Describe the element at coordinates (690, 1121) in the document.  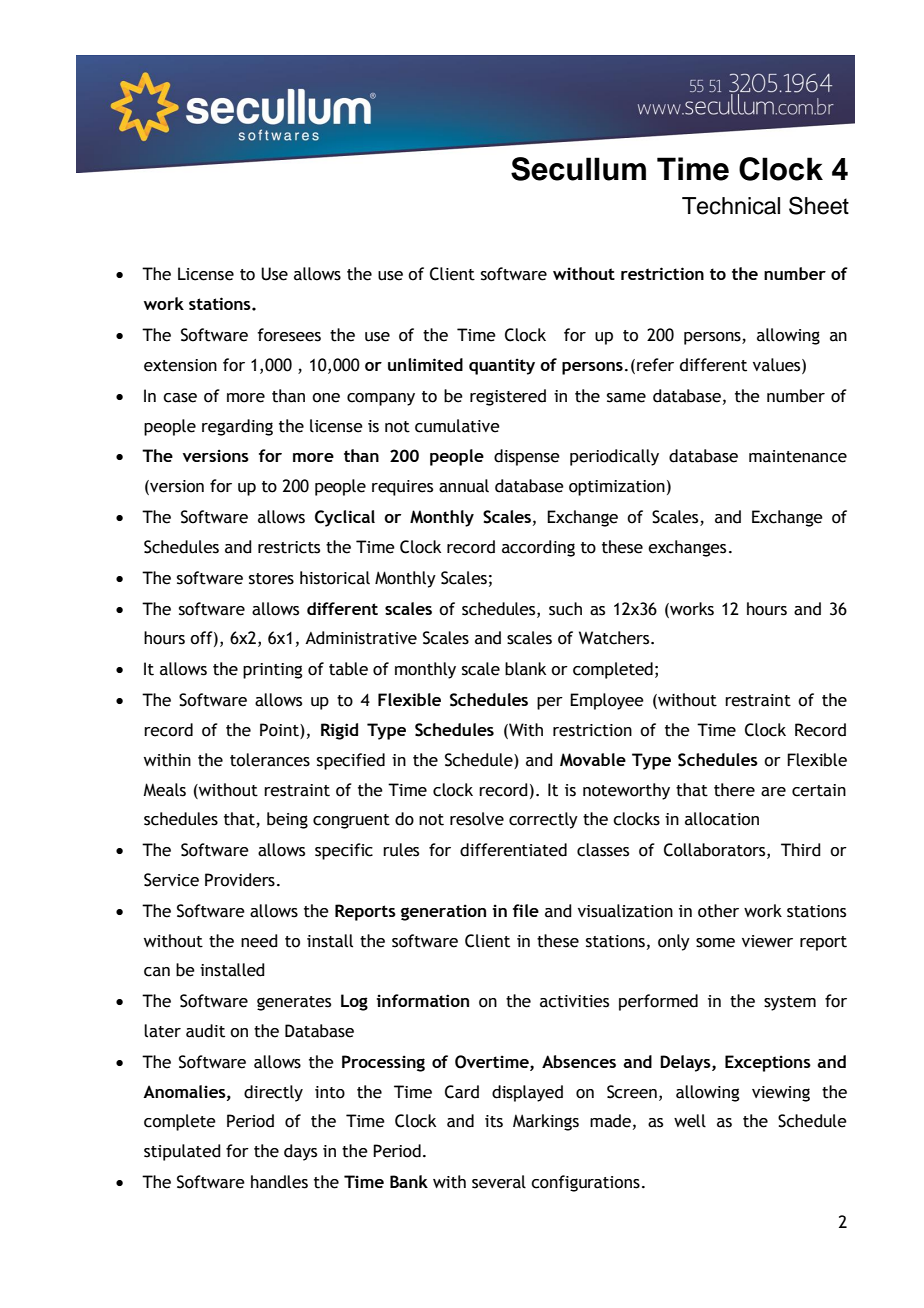
I see `well` at that location.
